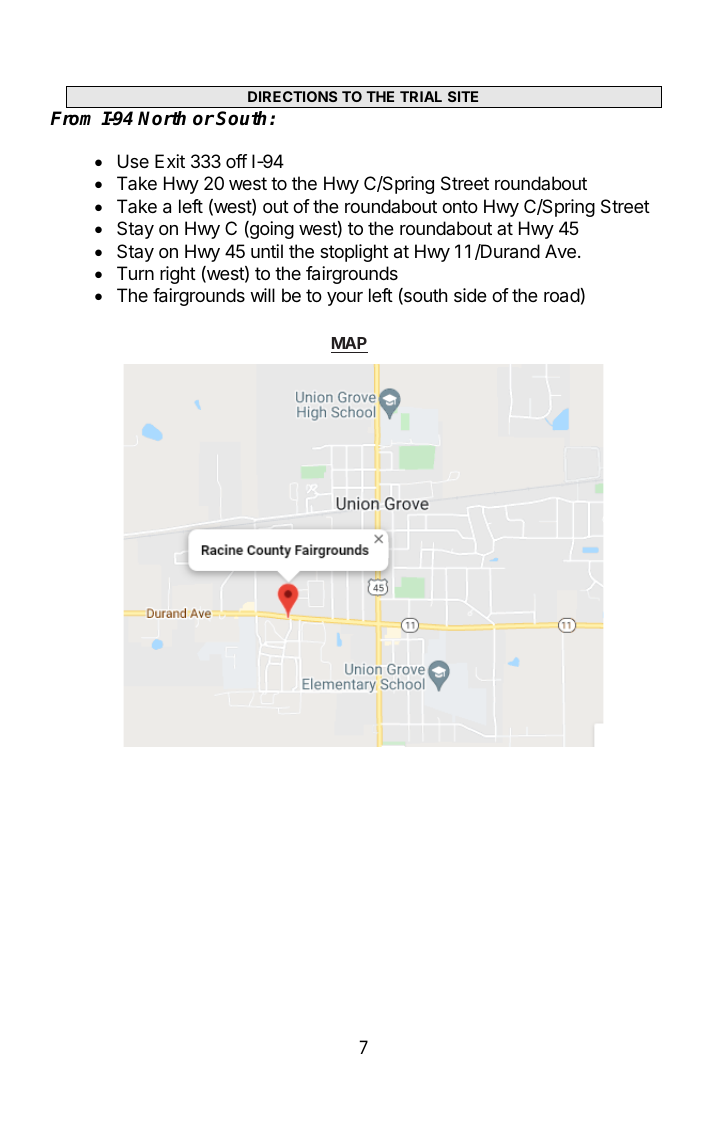 The width and height of the screenshot is (727, 1123). What do you see at coordinates (349, 343) in the screenshot?
I see `MAP` at bounding box center [349, 343].
